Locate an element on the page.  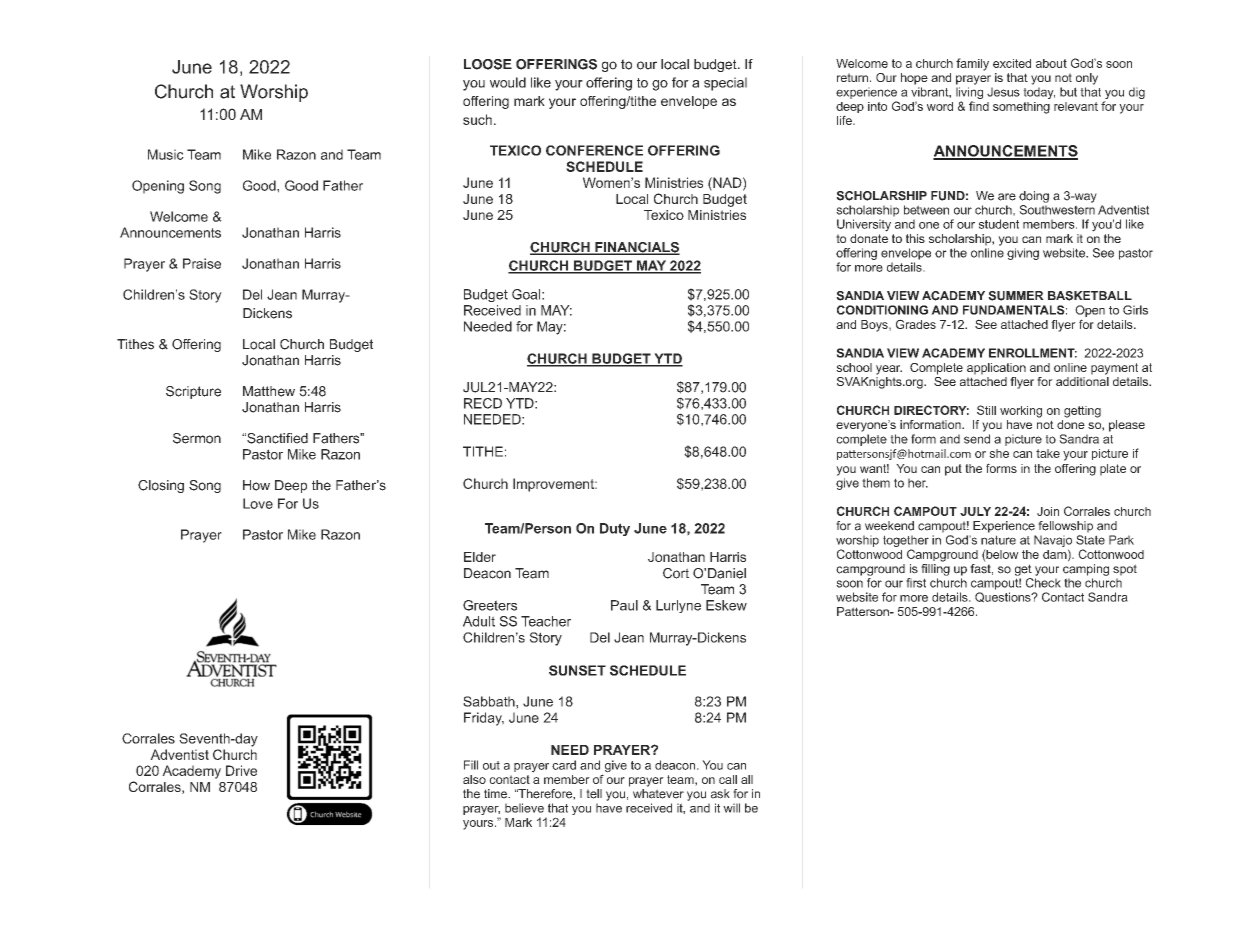
whatever is located at coordinates (658, 794).
